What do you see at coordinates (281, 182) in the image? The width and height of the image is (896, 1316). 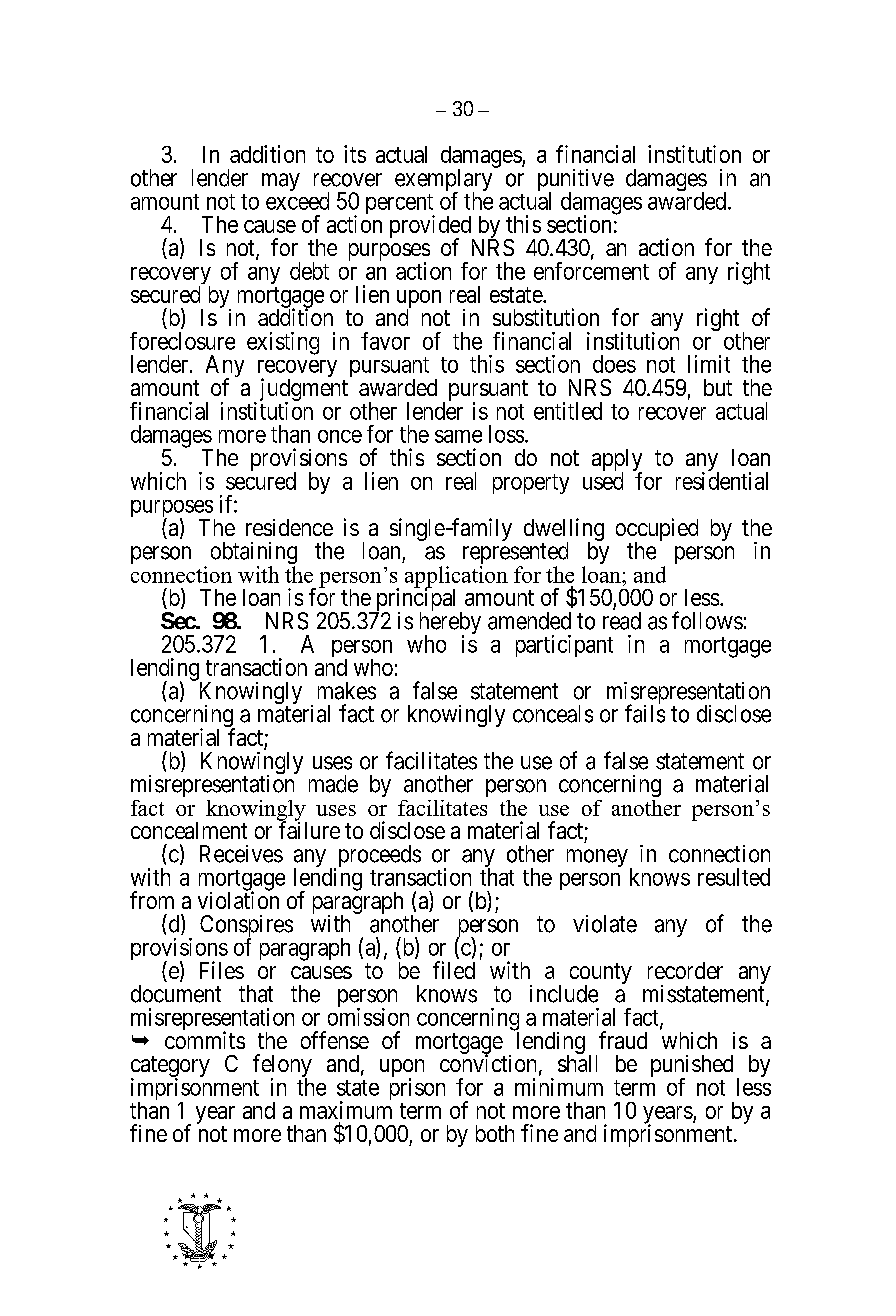 I see `may` at bounding box center [281, 182].
